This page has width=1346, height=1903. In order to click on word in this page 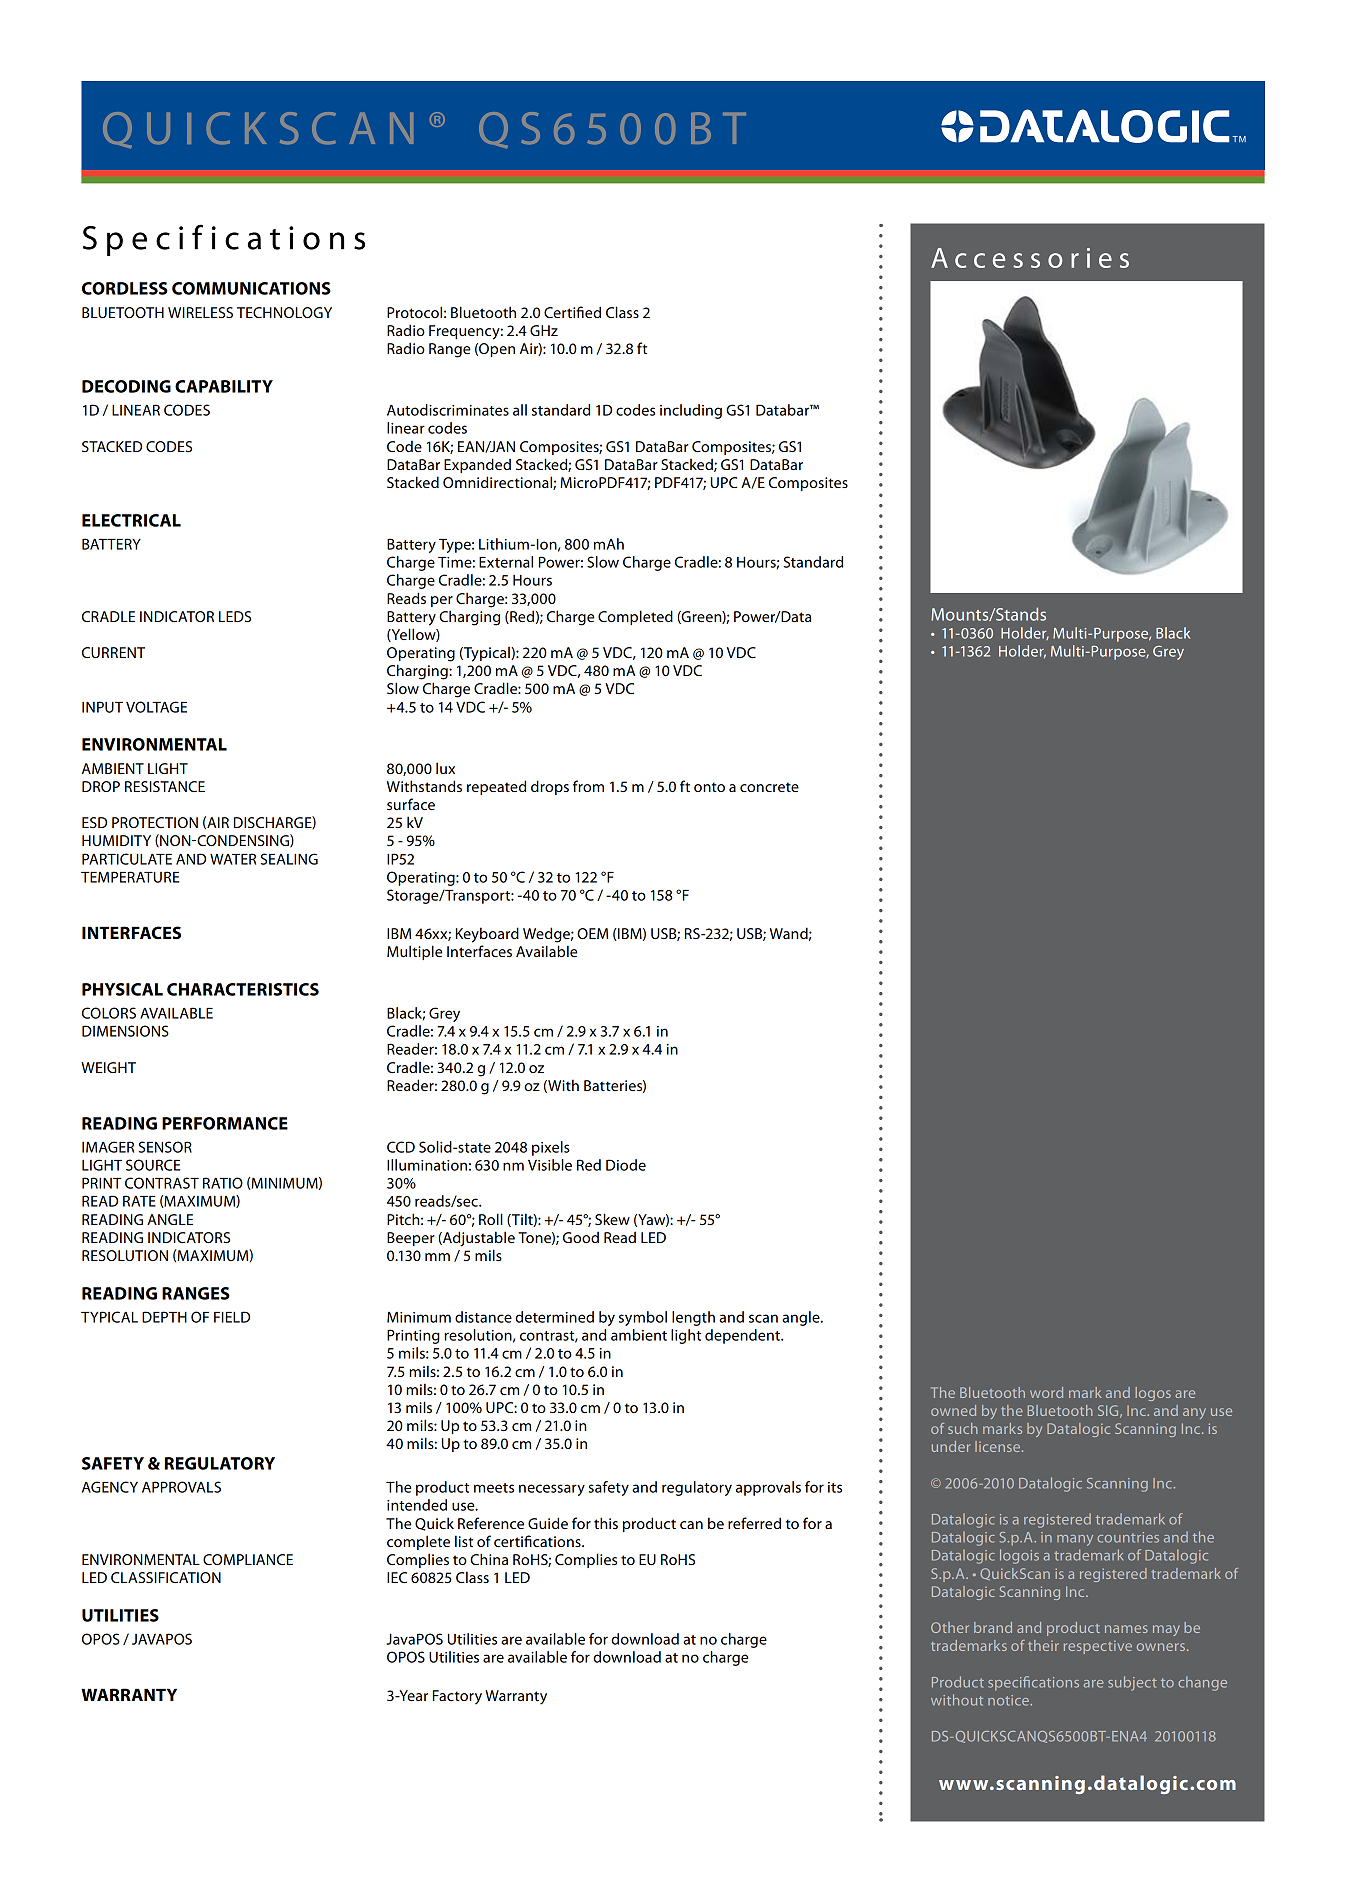, I will do `click(1046, 1392)`.
